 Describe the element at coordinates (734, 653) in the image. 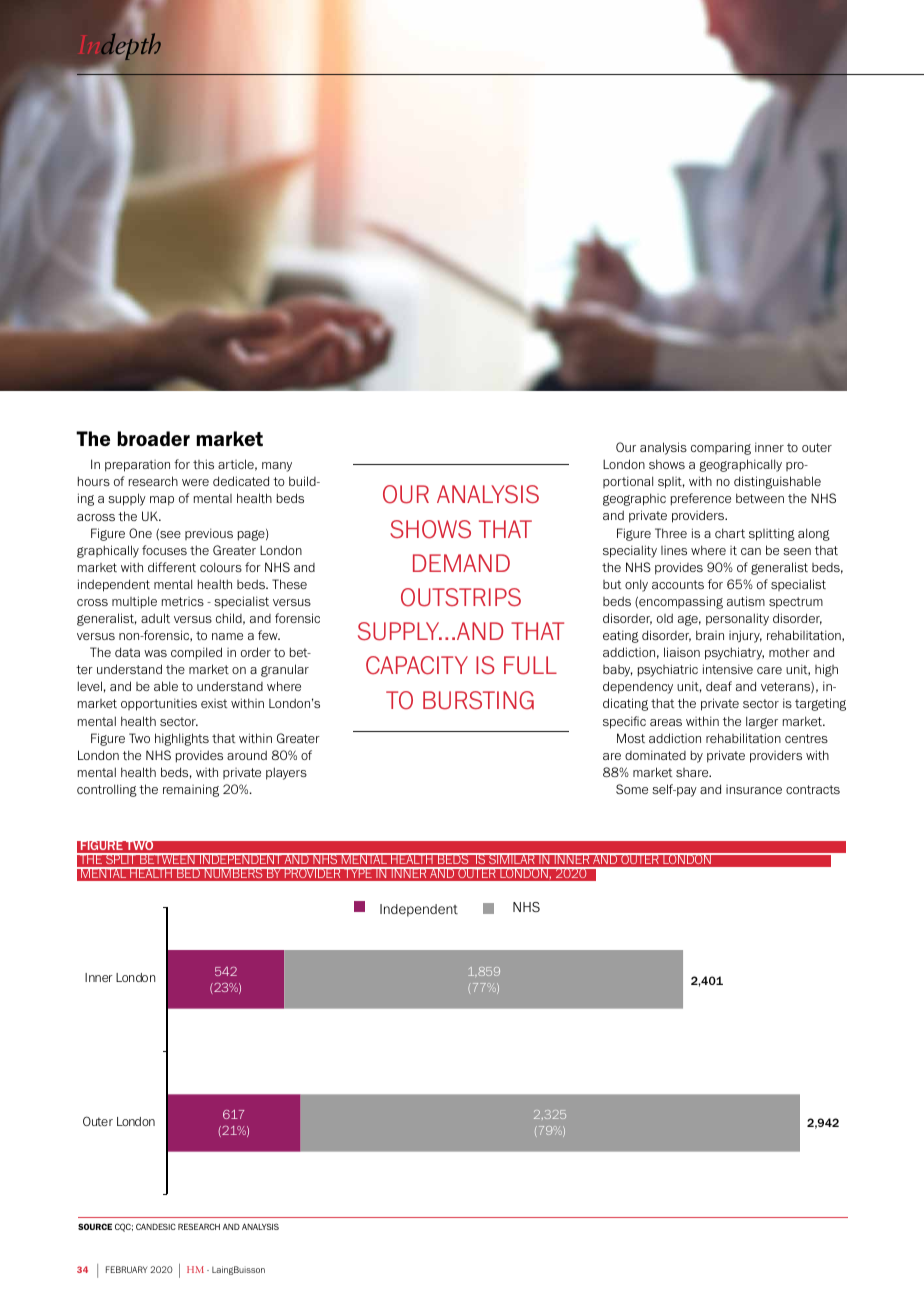

I see `psychiatry` at that location.
